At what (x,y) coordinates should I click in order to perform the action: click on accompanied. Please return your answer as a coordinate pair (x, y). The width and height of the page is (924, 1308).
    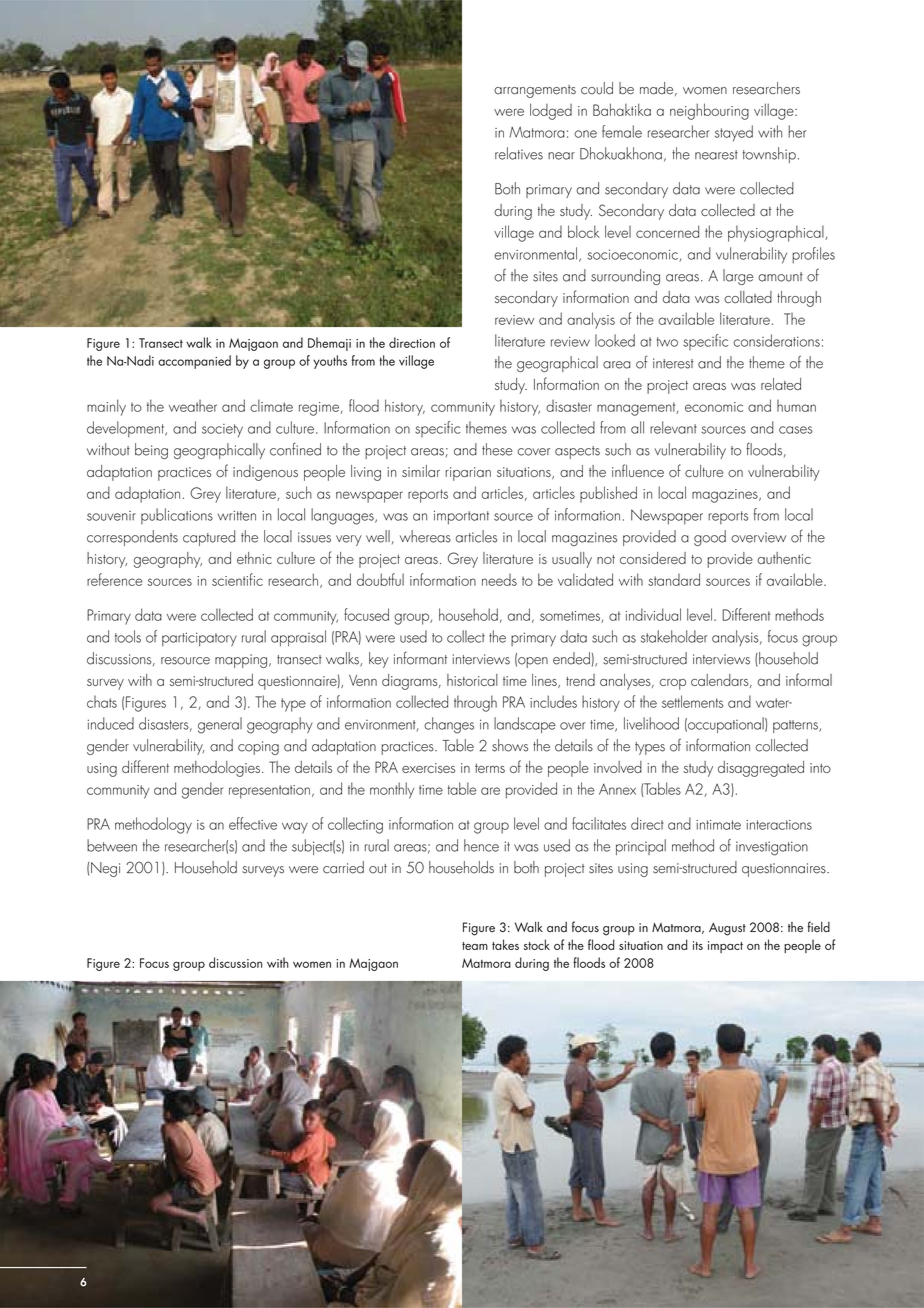
    Looking at the image, I should click on (194, 362).
